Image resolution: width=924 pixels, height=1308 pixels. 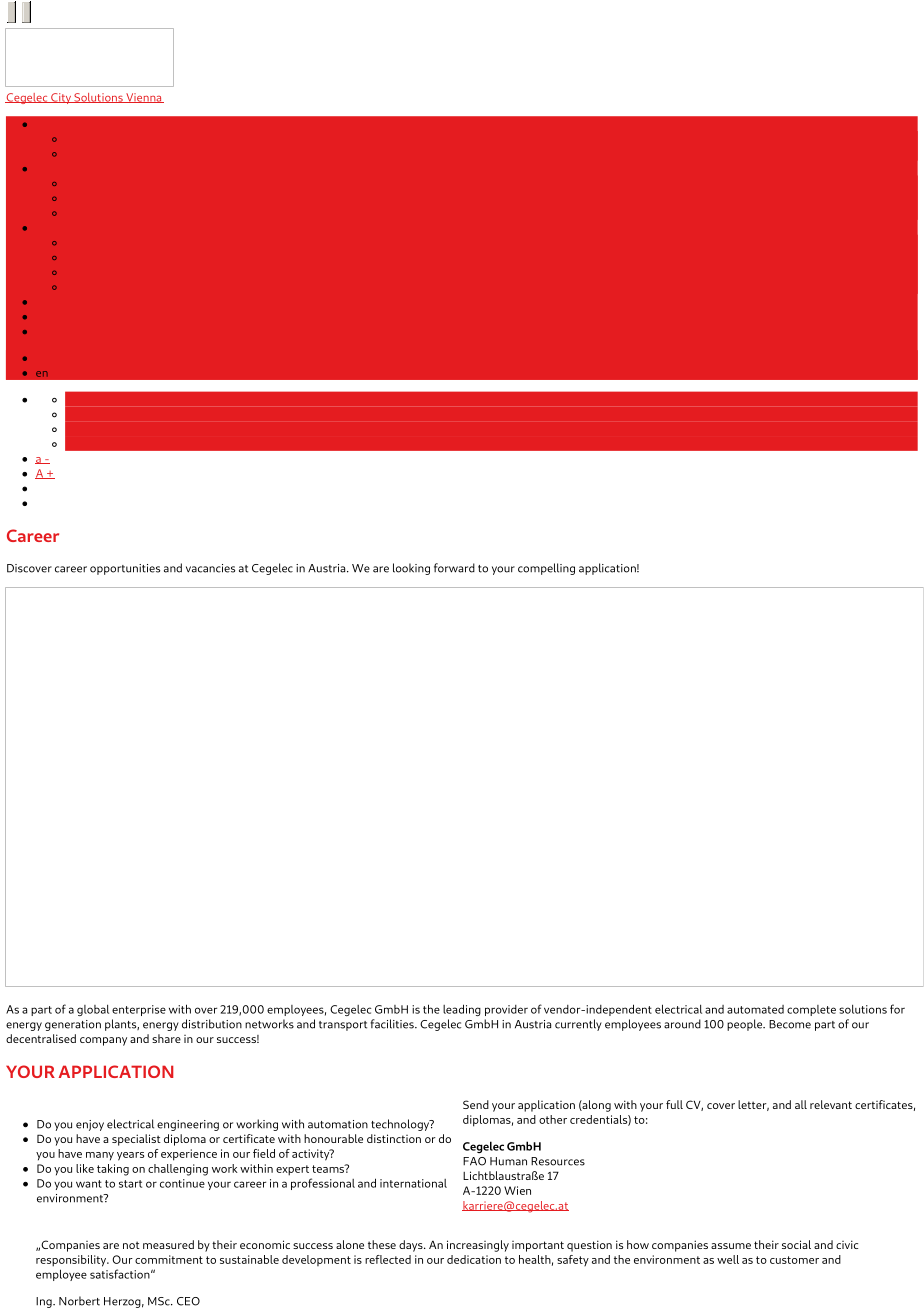 I want to click on automated, so click(x=755, y=1009).
